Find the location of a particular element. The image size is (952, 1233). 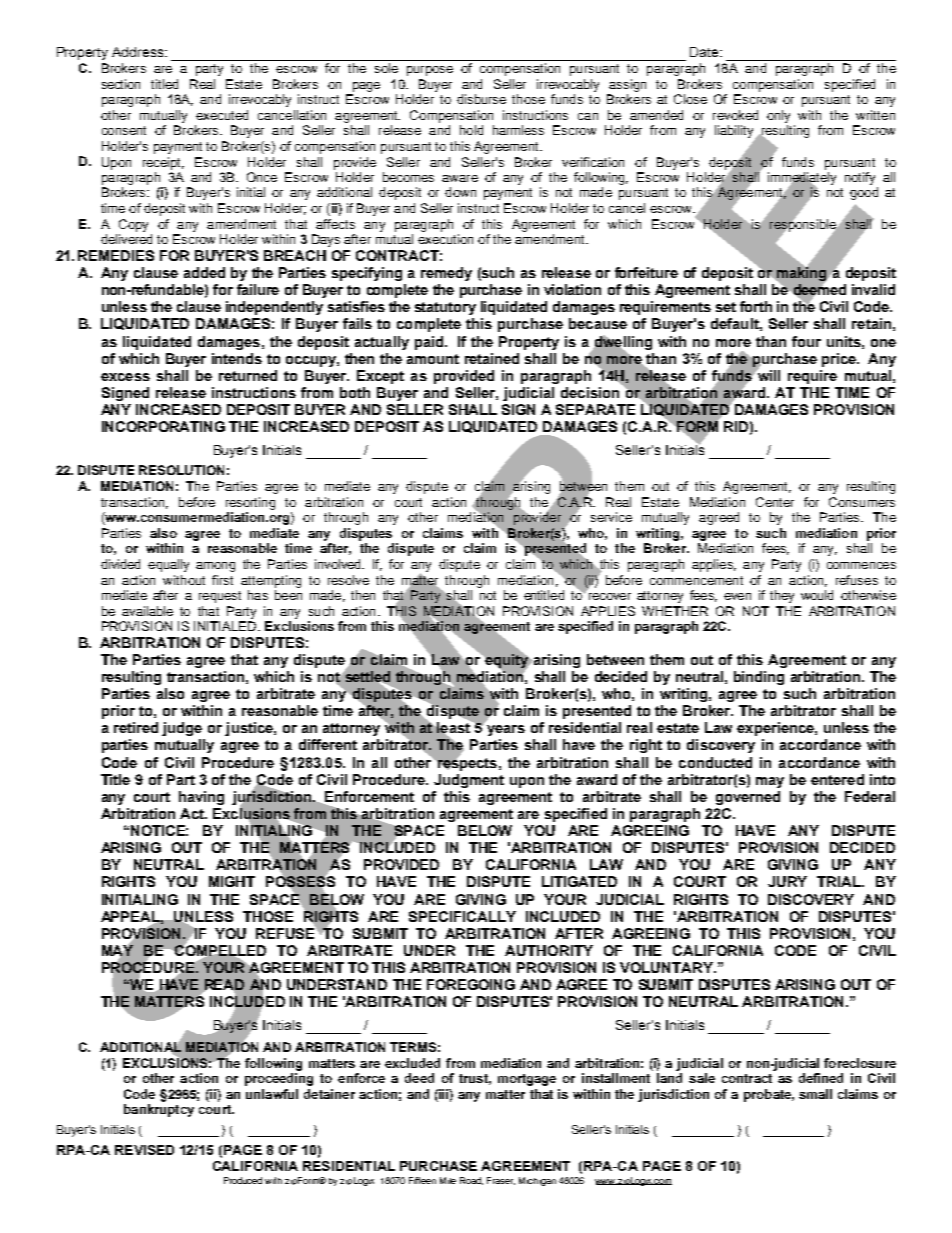

SPECIFICALLY is located at coordinates (462, 916).
